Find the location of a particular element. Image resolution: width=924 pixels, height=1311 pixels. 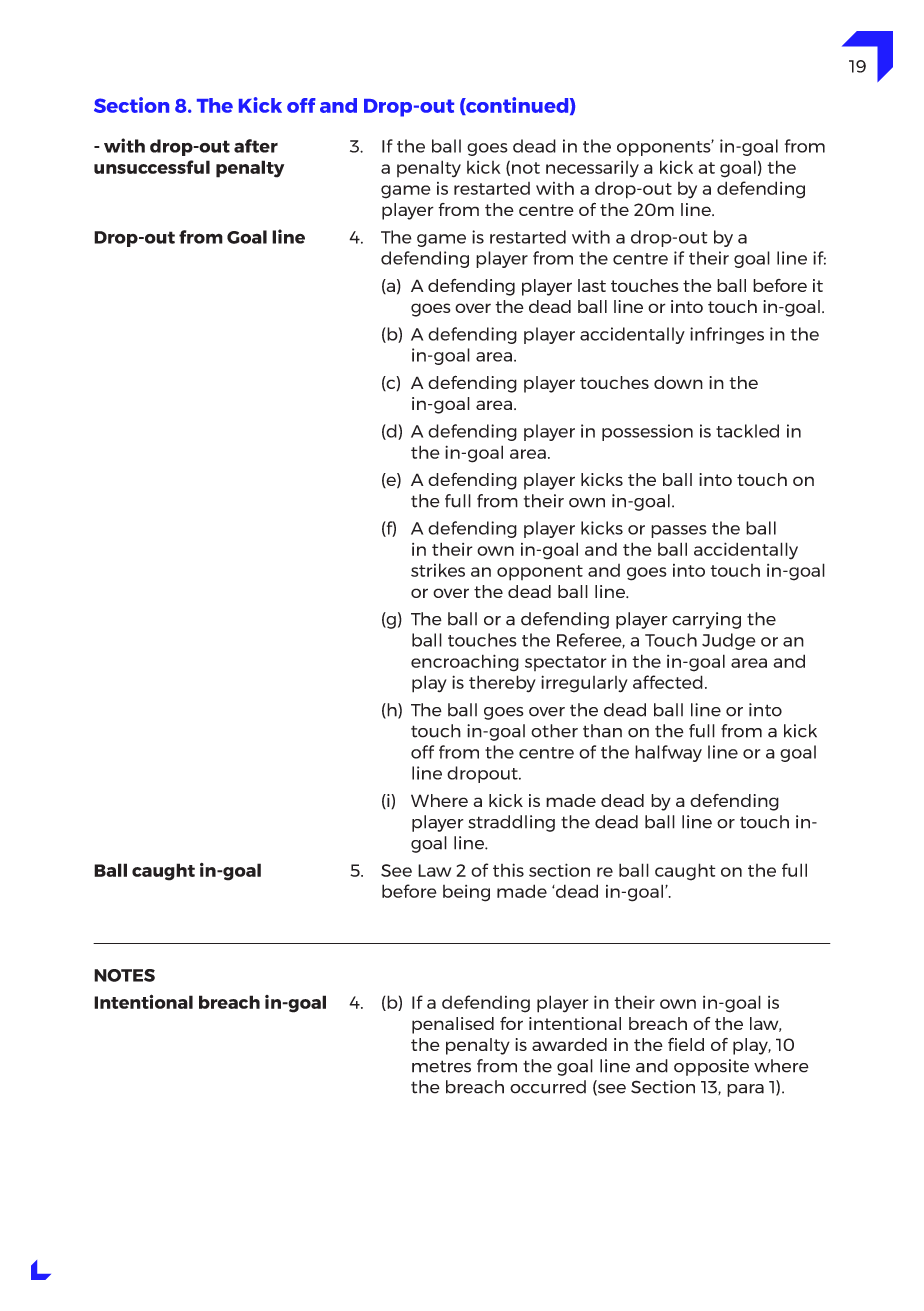

encroaching is located at coordinates (465, 663).
